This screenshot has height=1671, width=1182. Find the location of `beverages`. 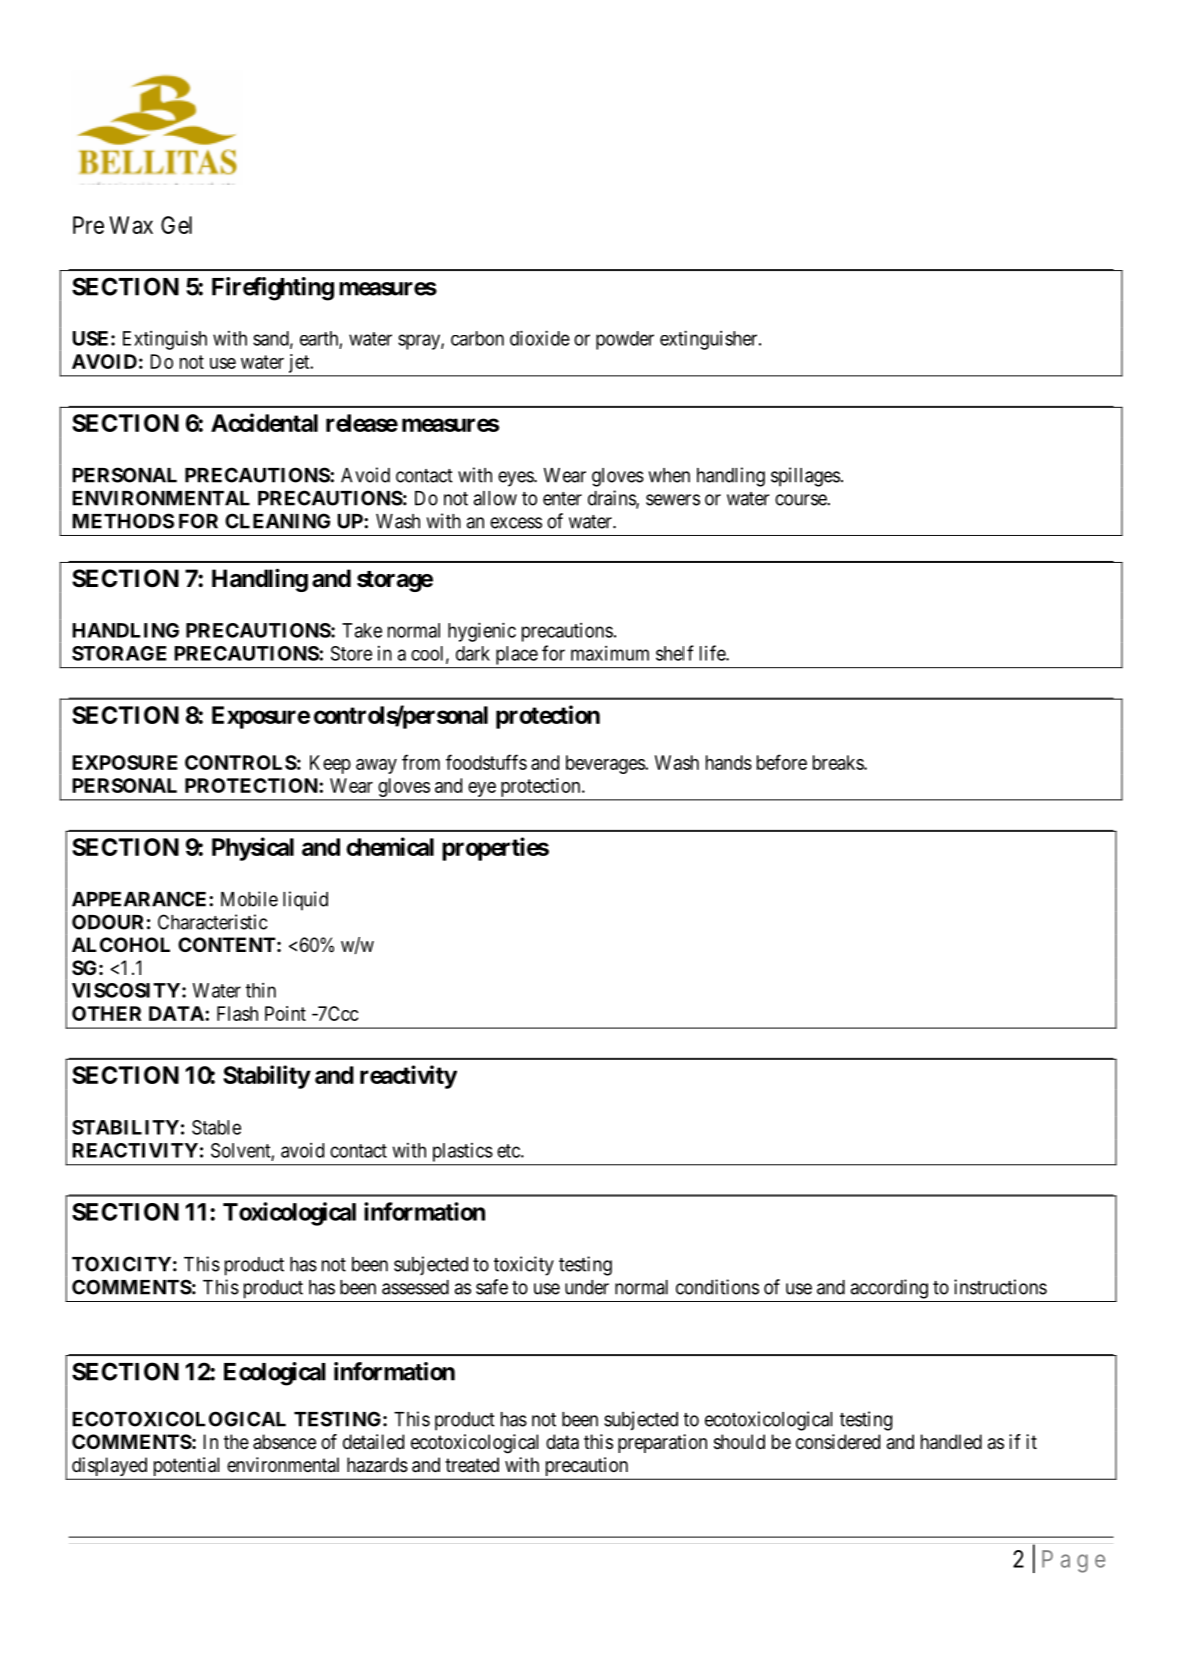

beverages is located at coordinates (606, 764).
